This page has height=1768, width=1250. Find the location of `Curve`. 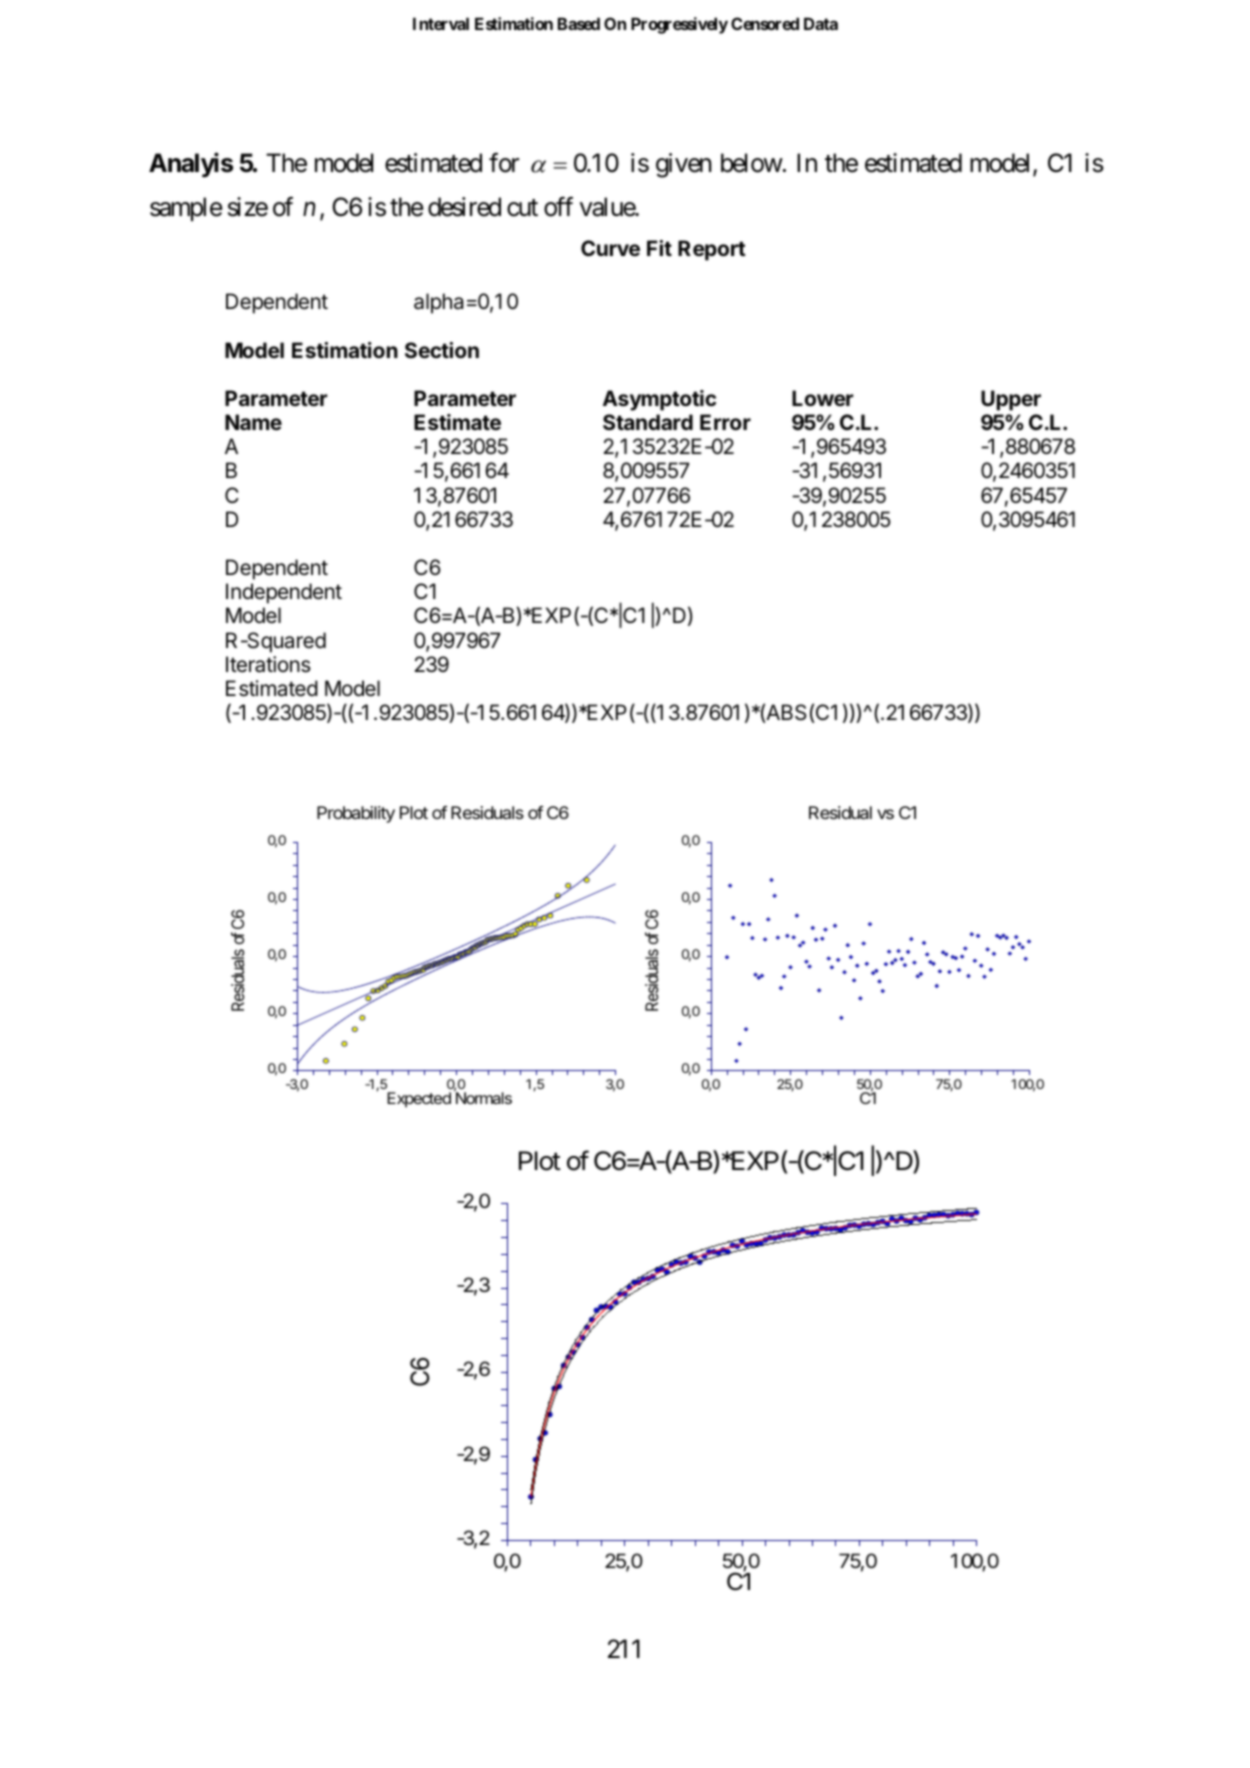

Curve is located at coordinates (610, 248).
